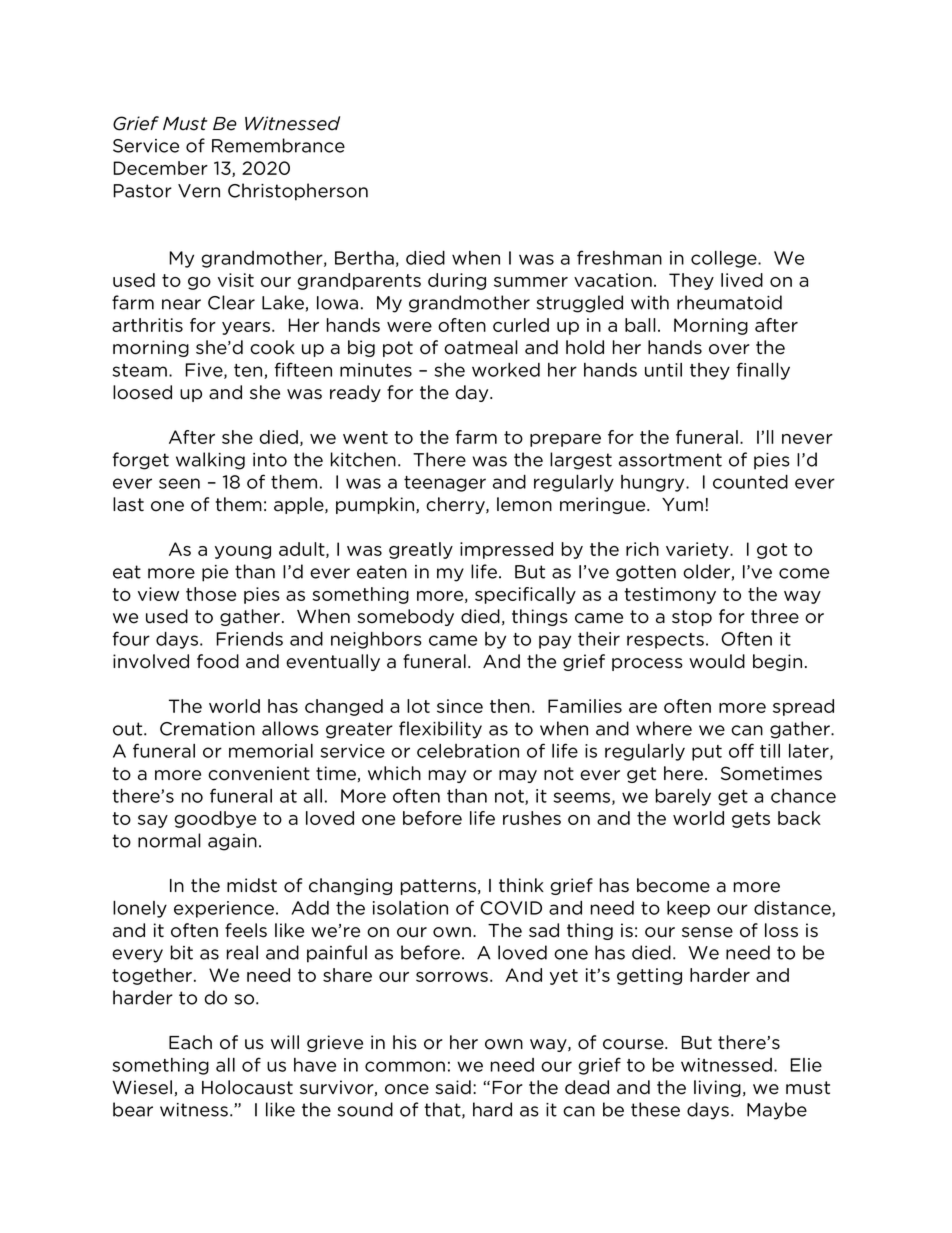 This document has height=1233, width=952. I want to click on Holocaust, so click(247, 1087).
